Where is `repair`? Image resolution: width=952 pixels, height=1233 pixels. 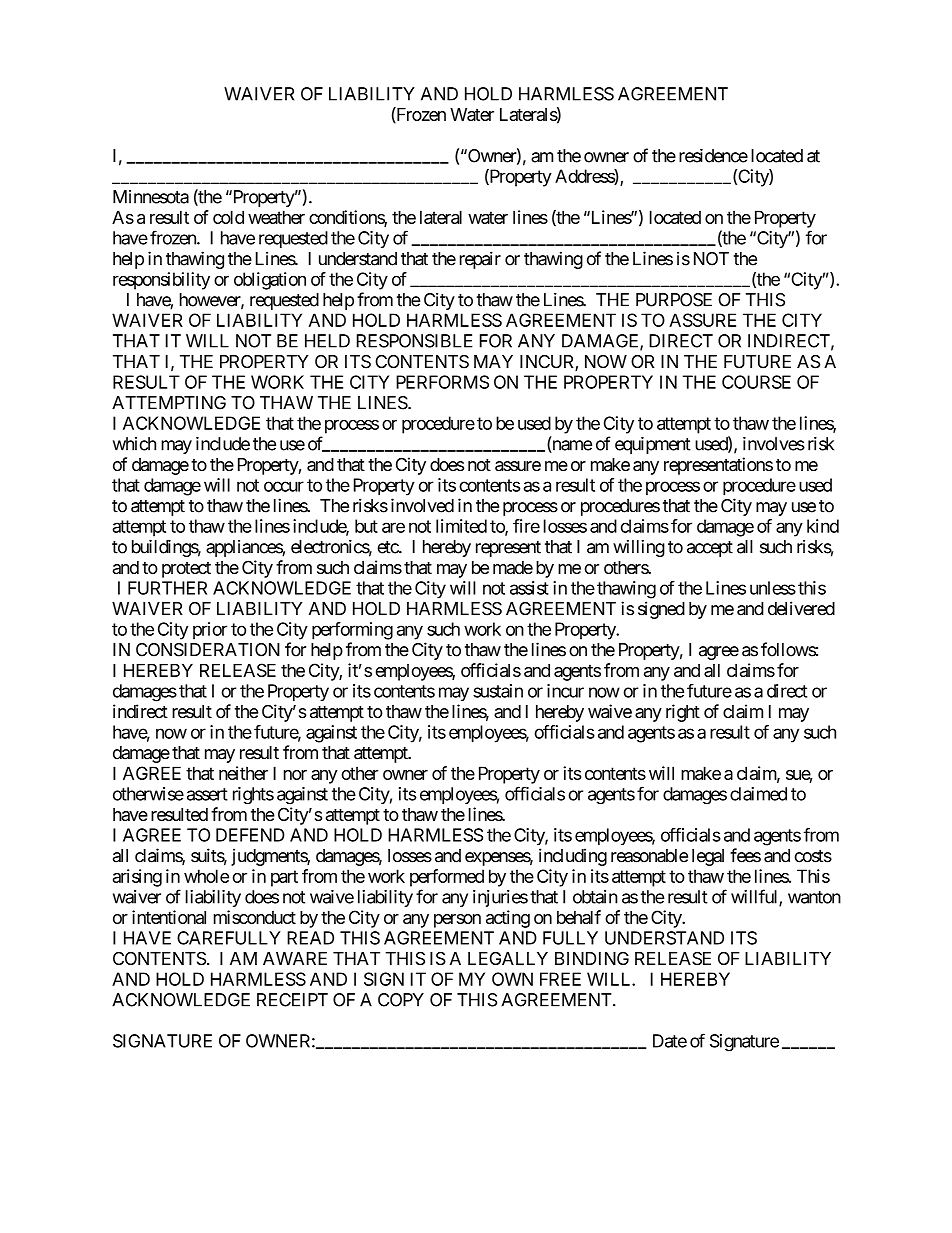
repair is located at coordinates (480, 260).
